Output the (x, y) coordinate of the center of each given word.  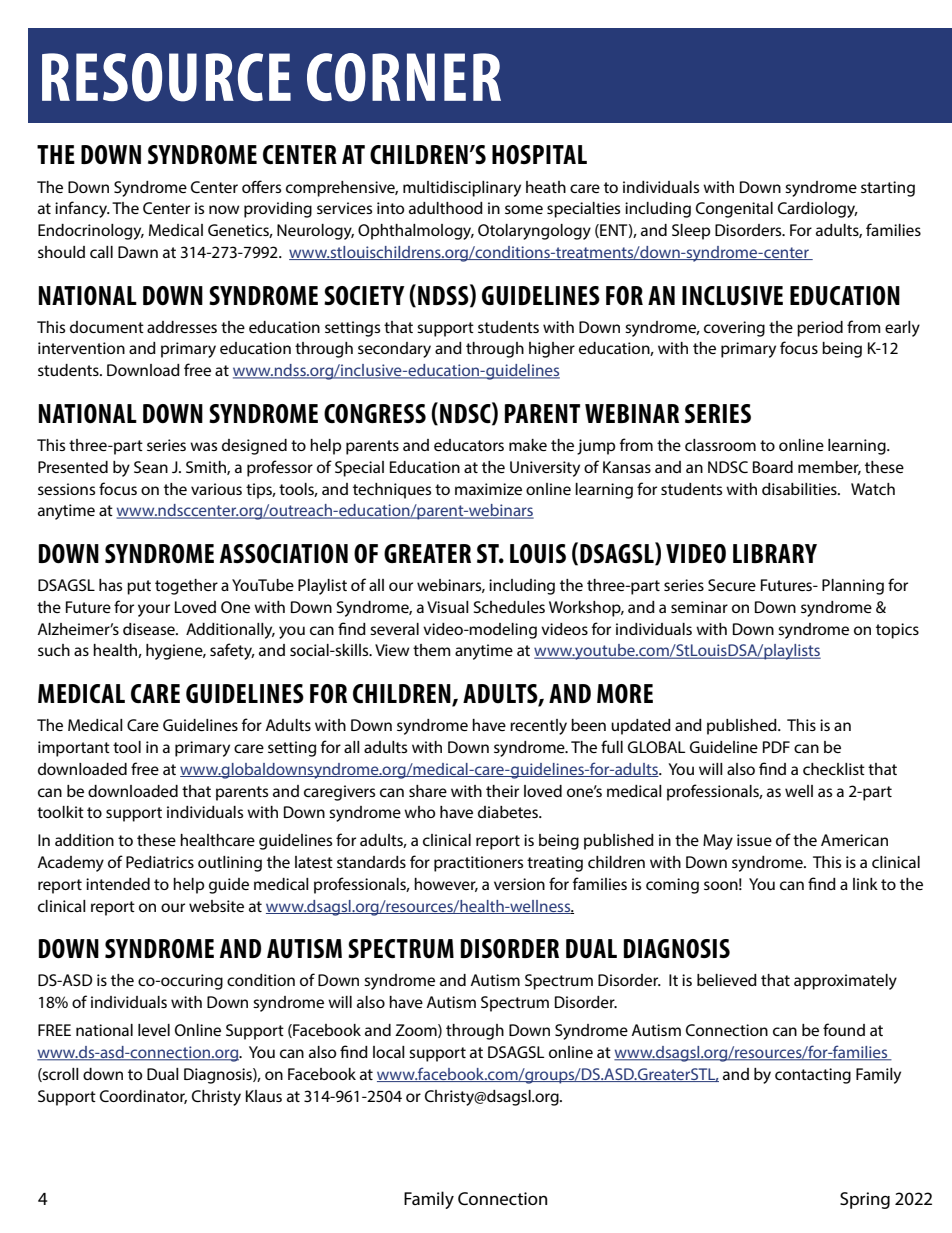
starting (888, 189)
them (432, 650)
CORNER (404, 77)
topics (897, 631)
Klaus (264, 1096)
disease (150, 629)
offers (261, 186)
